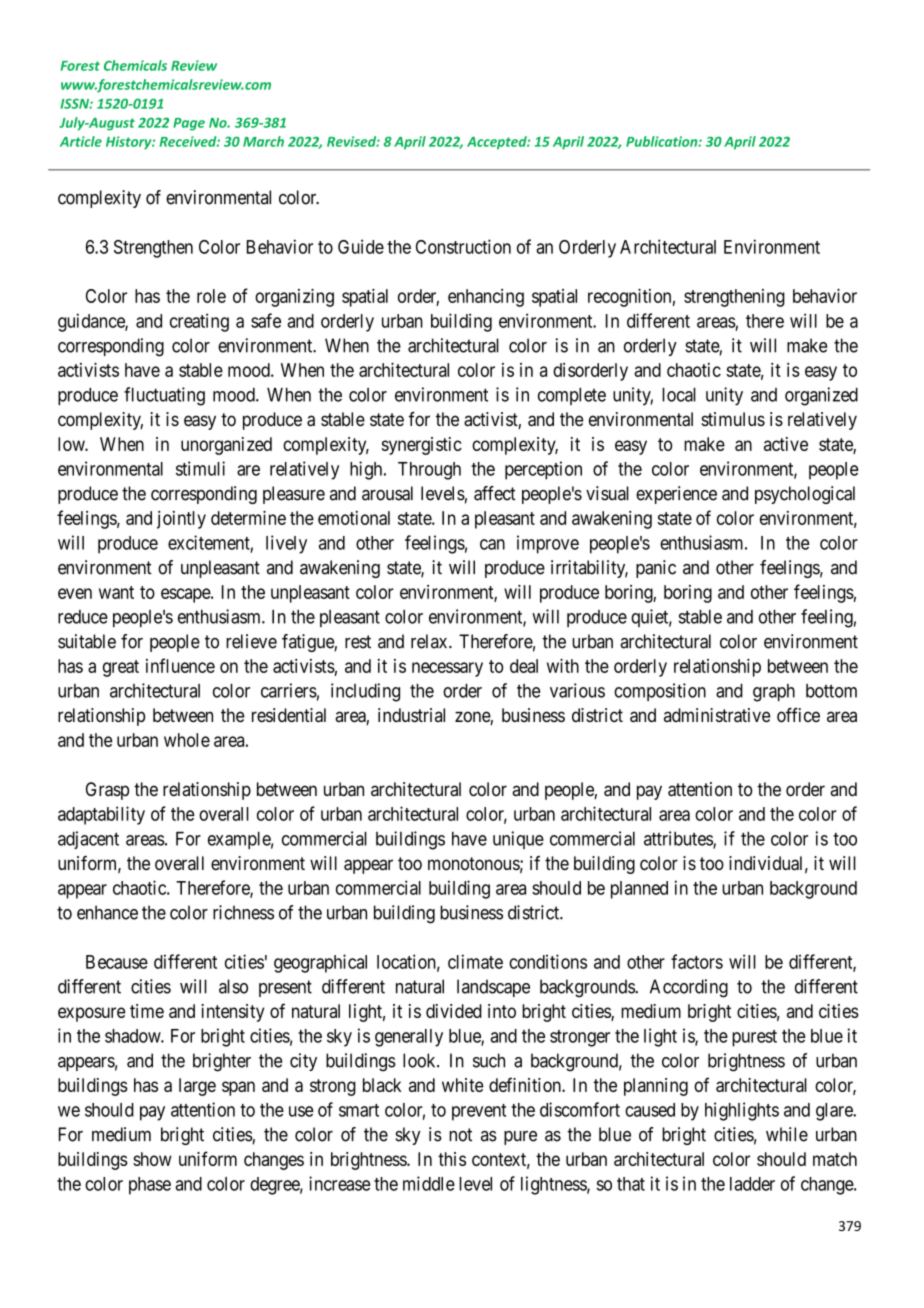 The image size is (924, 1308). What do you see at coordinates (697, 961) in the screenshot?
I see `factors` at bounding box center [697, 961].
